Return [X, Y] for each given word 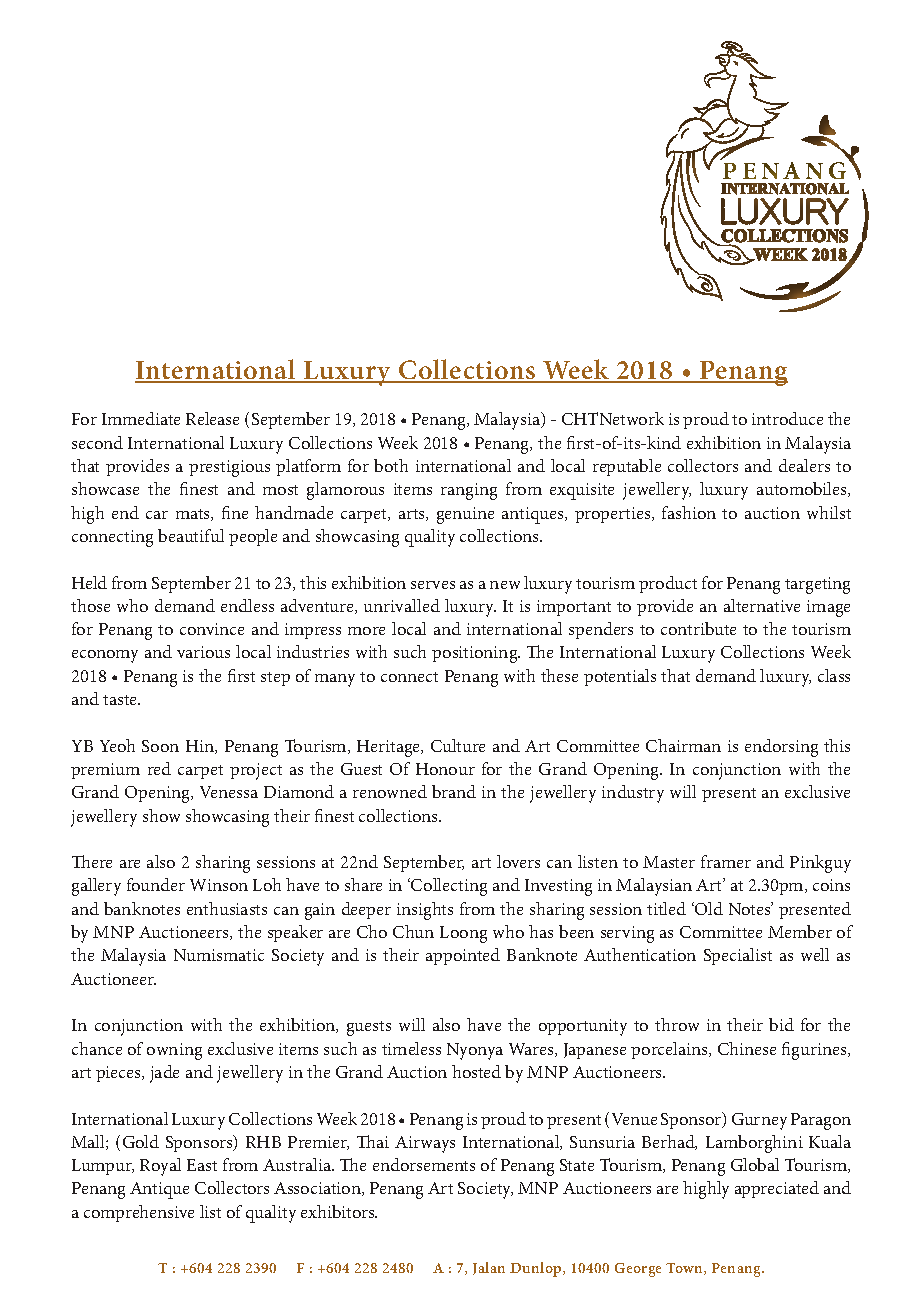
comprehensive [139, 1213]
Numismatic [219, 955]
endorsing [781, 748]
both [391, 465]
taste [121, 700]
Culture [458, 745]
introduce [787, 418]
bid [781, 1024]
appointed [463, 956]
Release [212, 418]
